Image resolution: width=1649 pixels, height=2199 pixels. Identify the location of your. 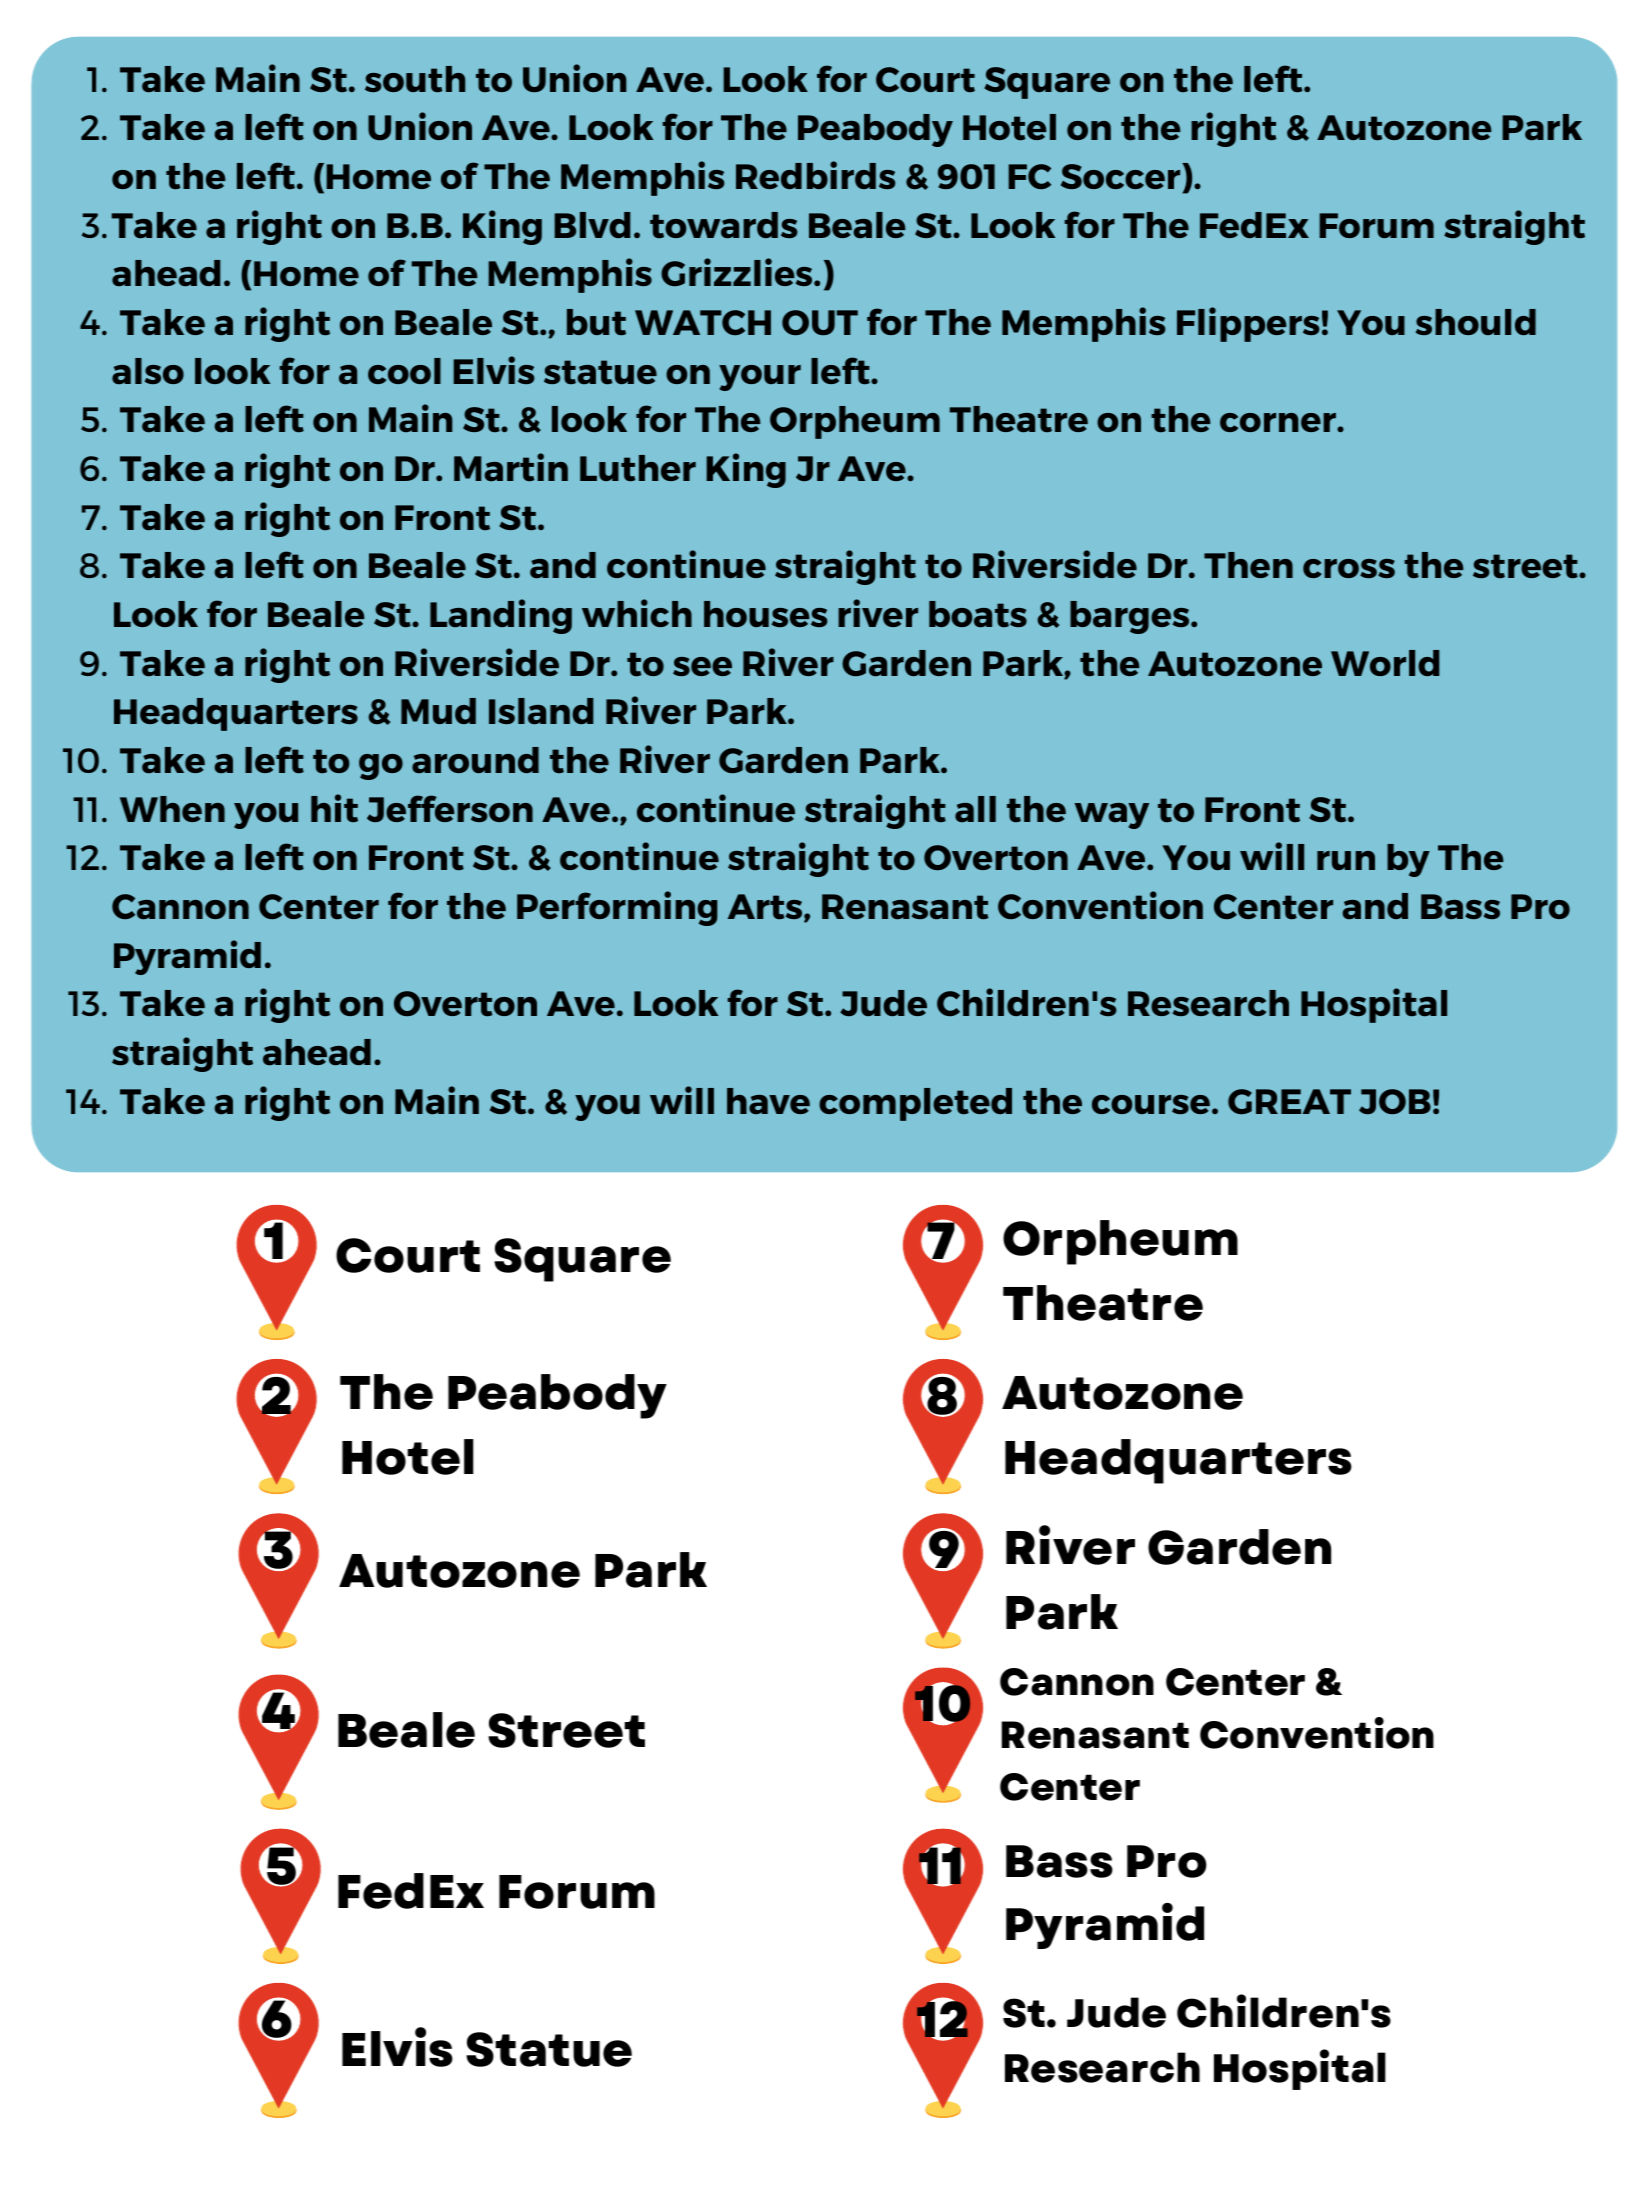
(760, 378).
